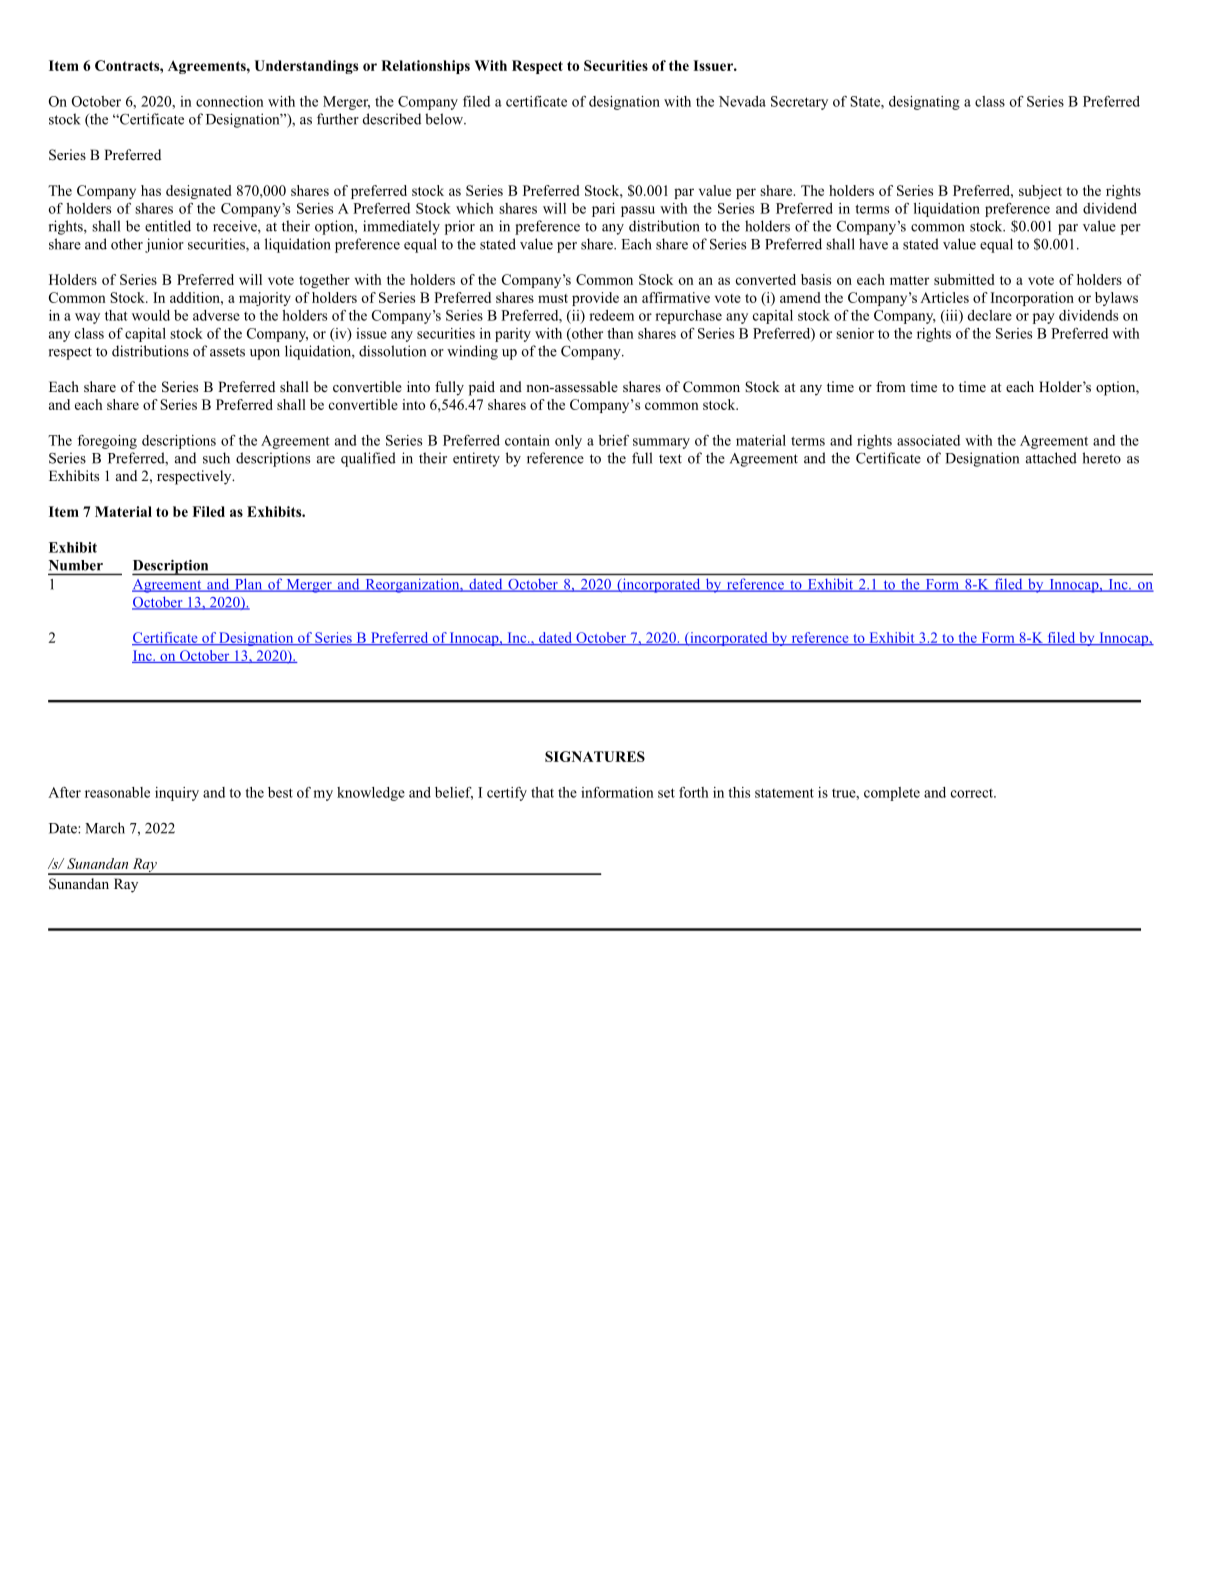 The image size is (1213, 1570). Describe the element at coordinates (924, 103) in the image. I see `designating` at that location.
